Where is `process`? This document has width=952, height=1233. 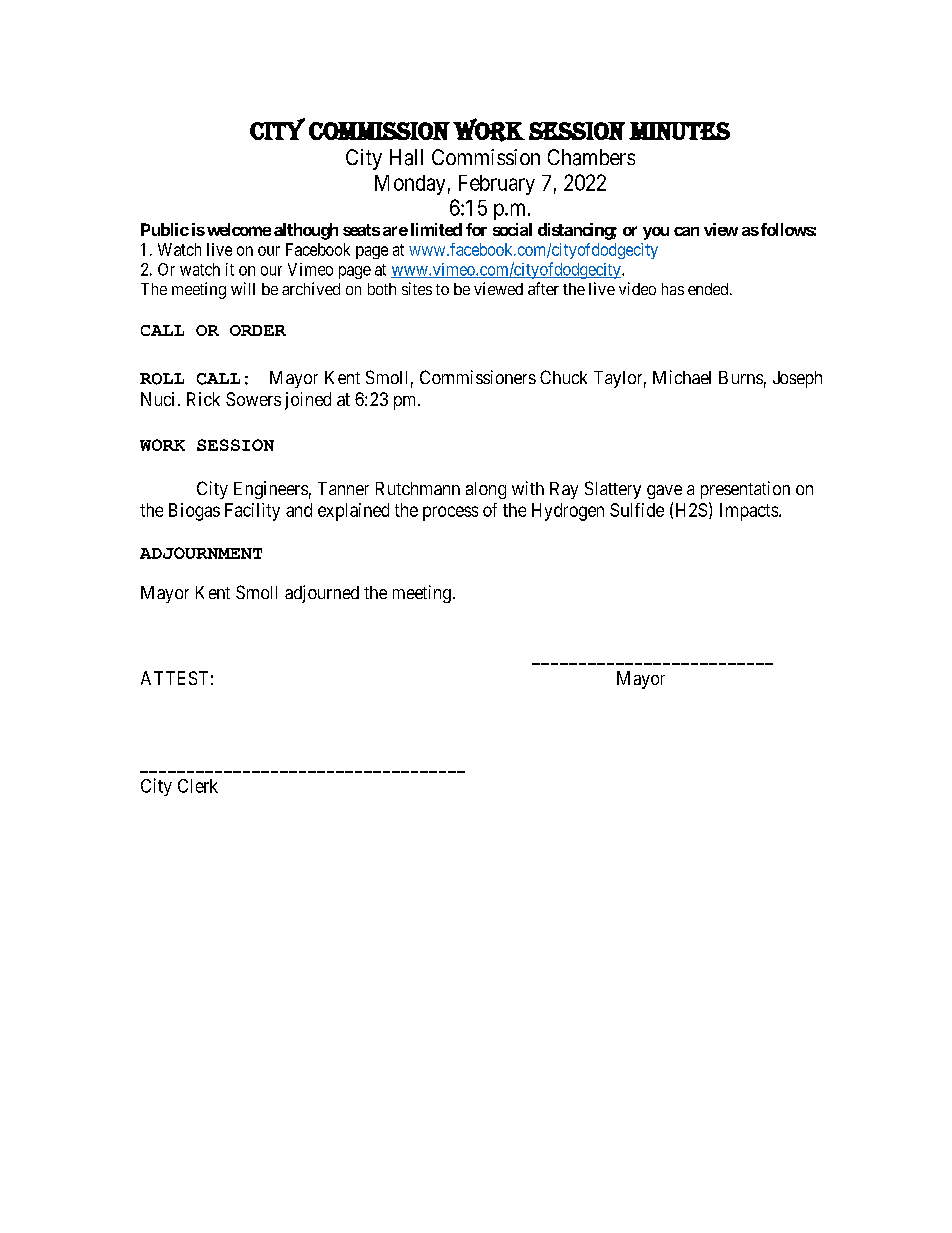
process is located at coordinates (450, 513).
